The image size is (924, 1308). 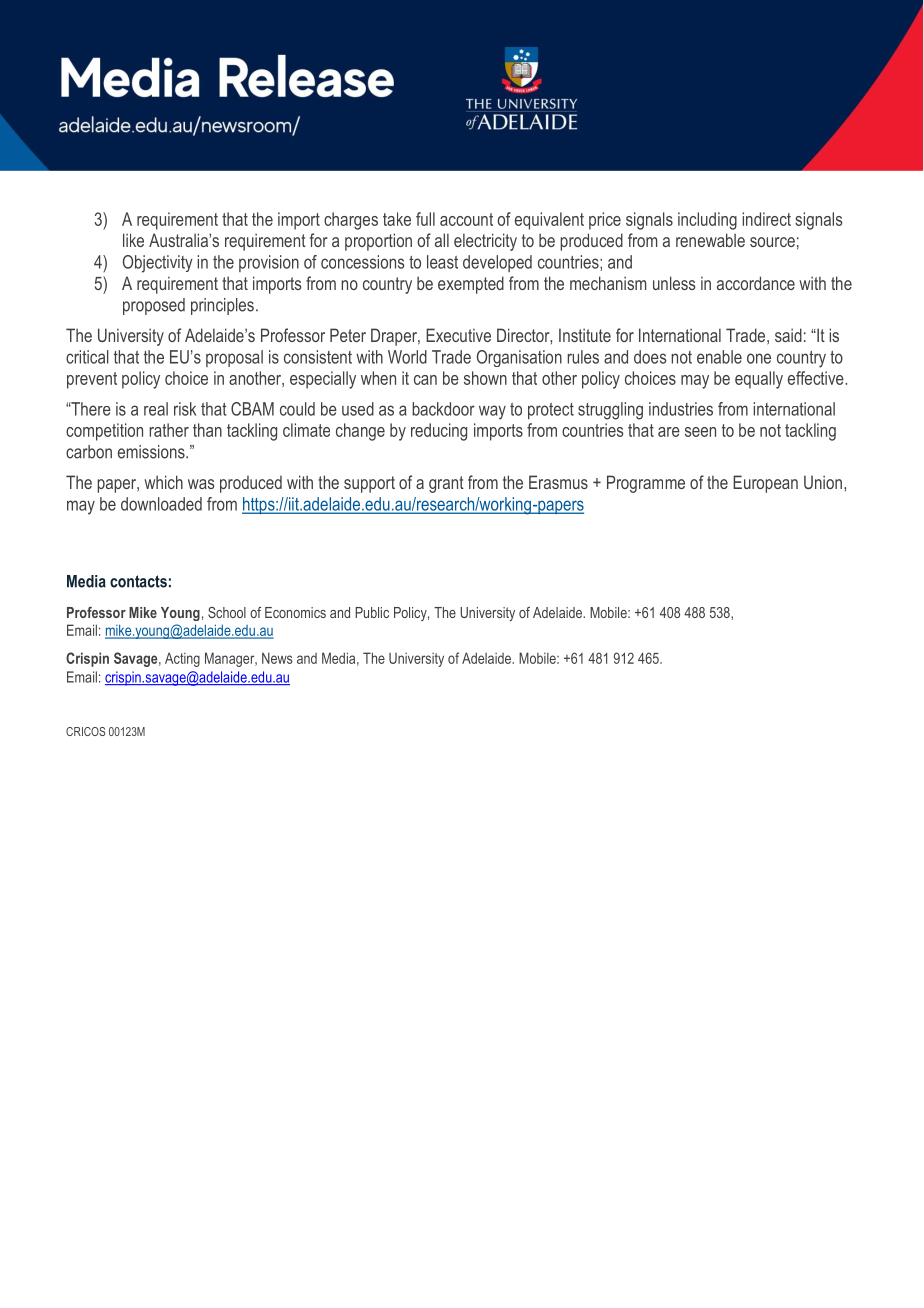 What do you see at coordinates (133, 240) in the page?
I see `like` at bounding box center [133, 240].
